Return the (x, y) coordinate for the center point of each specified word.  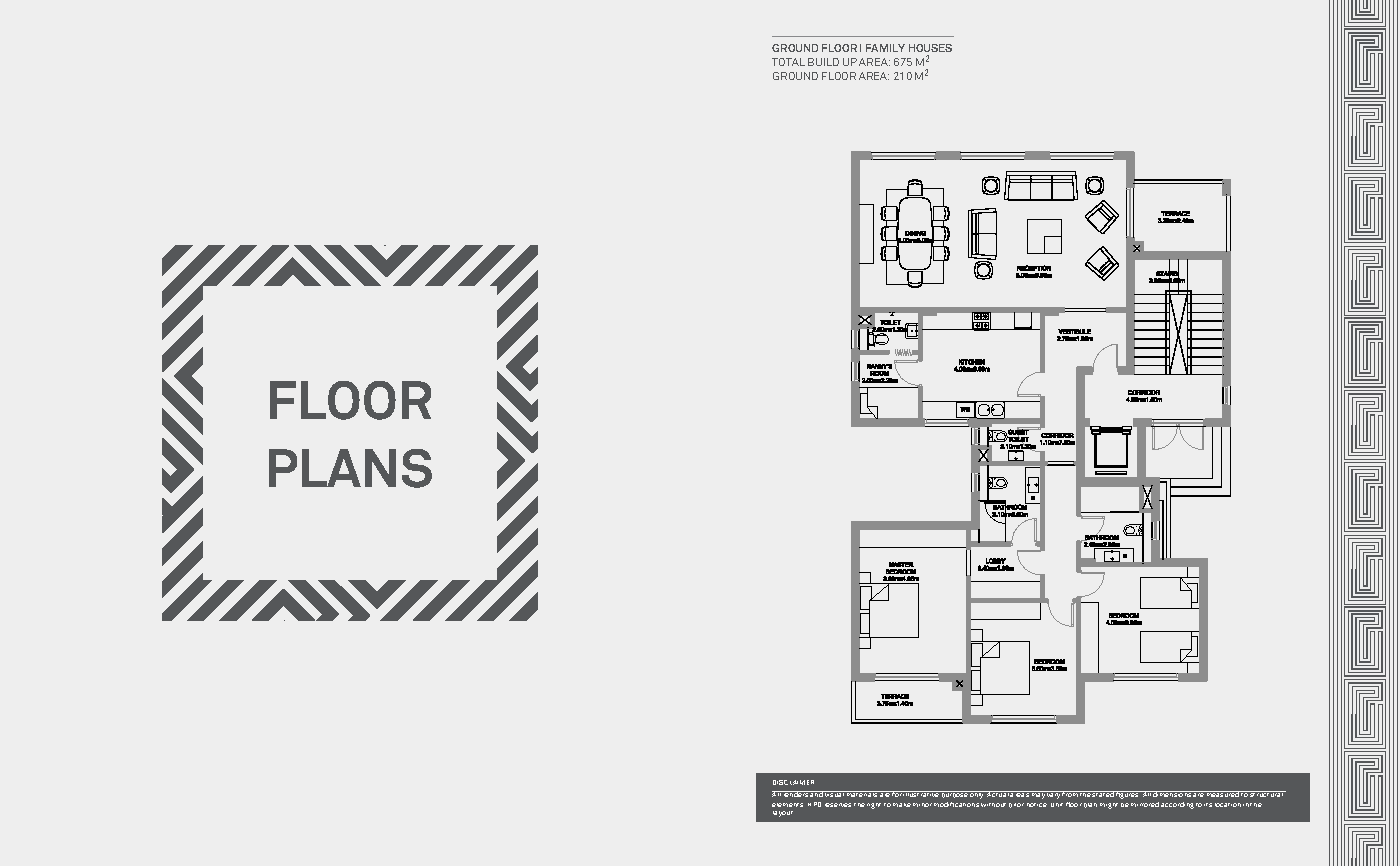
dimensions (1172, 794)
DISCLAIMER (793, 782)
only (978, 795)
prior (1016, 805)
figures (1128, 795)
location (1228, 805)
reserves (838, 805)
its (1208, 805)
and (816, 794)
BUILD (823, 62)
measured (1223, 794)
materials (862, 794)
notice (1037, 805)
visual (834, 794)
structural (1267, 794)
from (1070, 794)
